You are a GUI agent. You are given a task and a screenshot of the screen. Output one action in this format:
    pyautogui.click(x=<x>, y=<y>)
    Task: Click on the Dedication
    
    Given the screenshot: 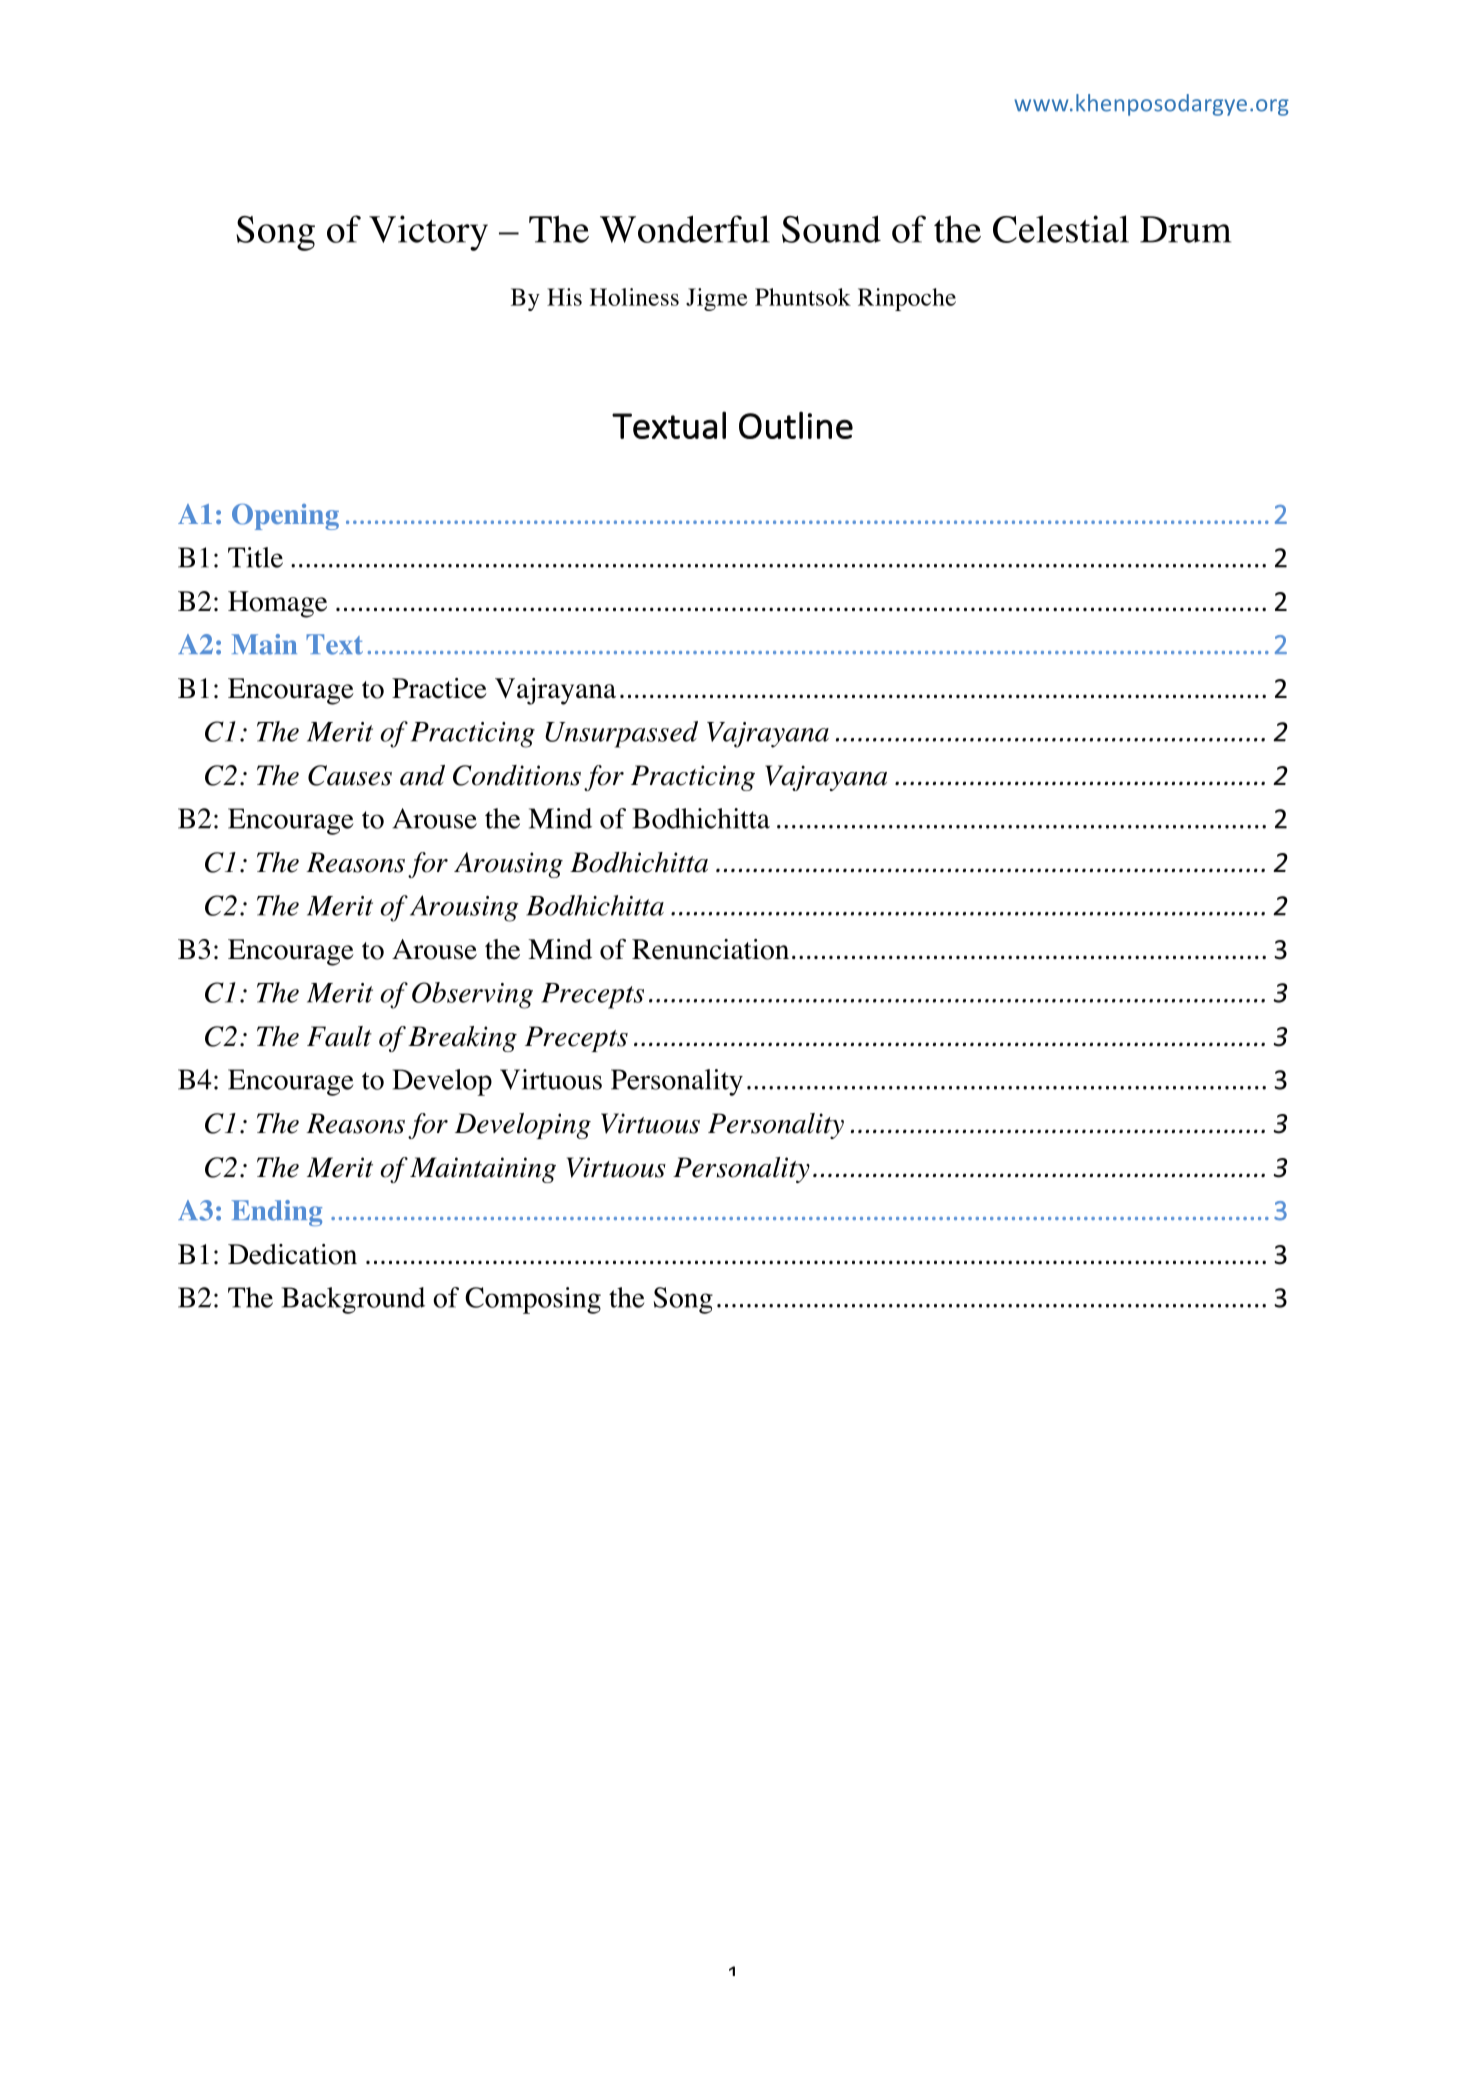 What is the action you would take?
    pyautogui.click(x=292, y=1254)
